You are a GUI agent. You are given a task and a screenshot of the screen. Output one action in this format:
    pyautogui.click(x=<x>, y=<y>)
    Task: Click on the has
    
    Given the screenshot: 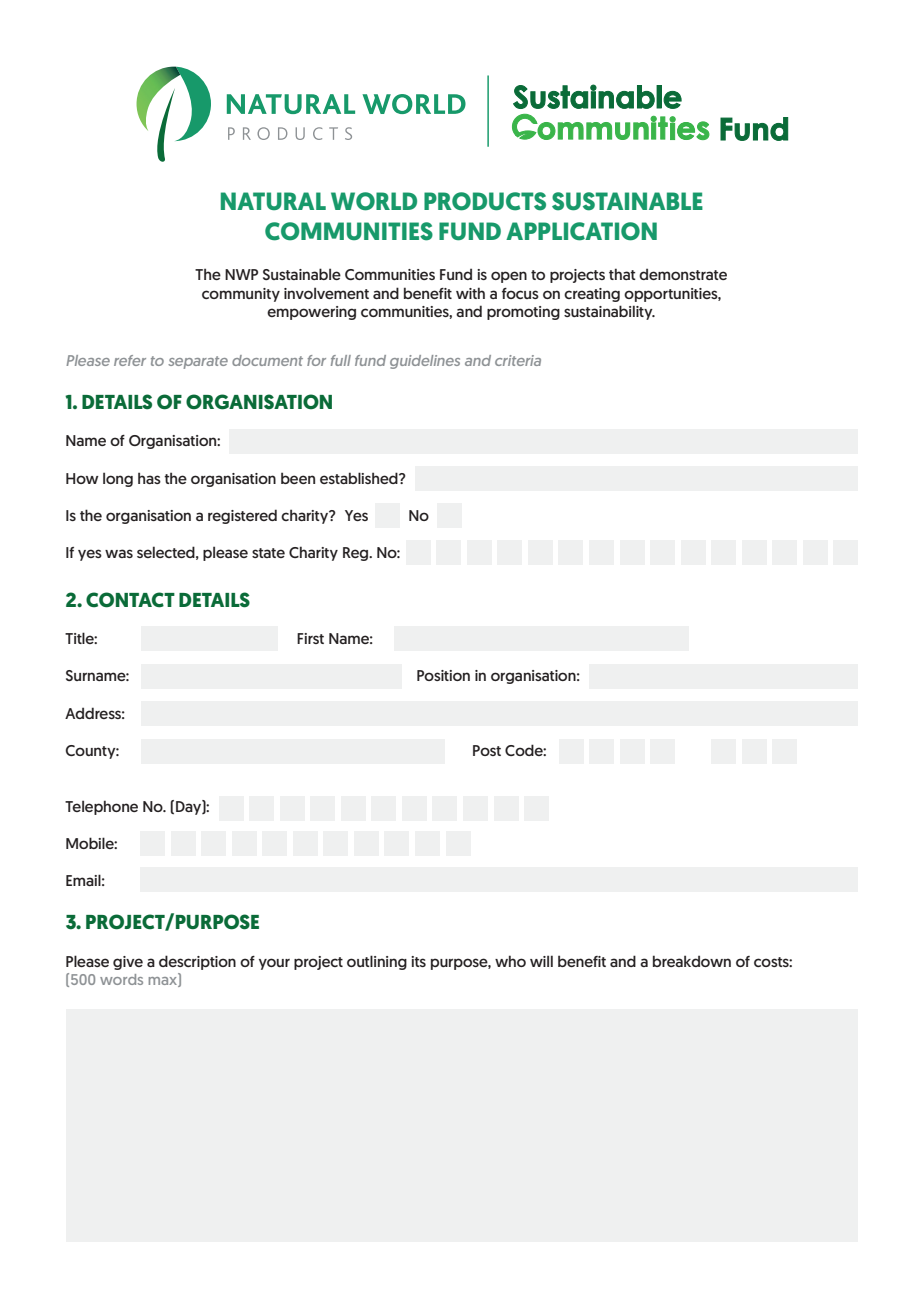 What is the action you would take?
    pyautogui.click(x=149, y=478)
